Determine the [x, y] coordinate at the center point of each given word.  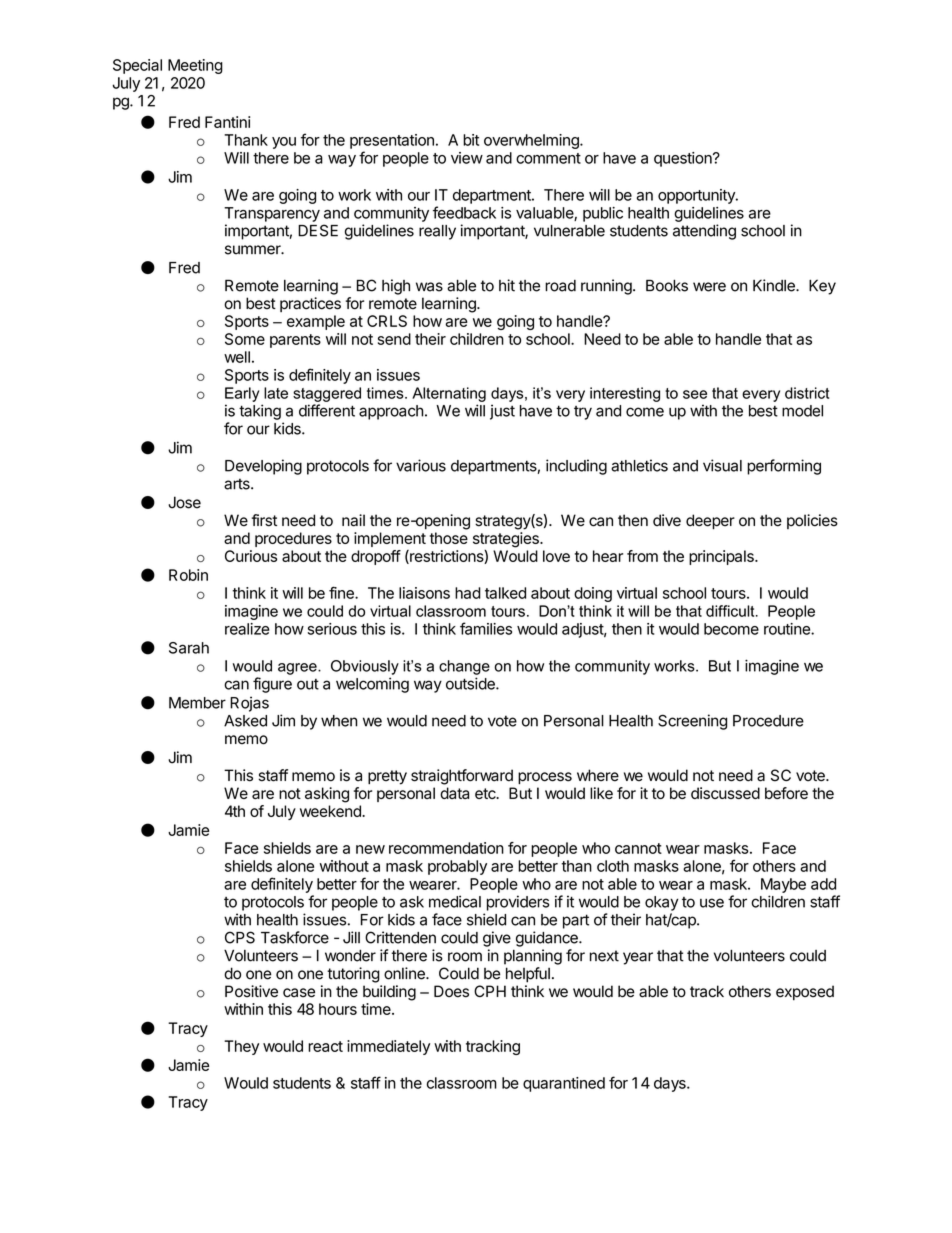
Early [242, 394]
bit [471, 140]
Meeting [195, 66]
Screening [692, 722]
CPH [490, 991]
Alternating [449, 394]
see [695, 394]
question [684, 159]
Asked [245, 721]
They [241, 1047]
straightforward [462, 777]
